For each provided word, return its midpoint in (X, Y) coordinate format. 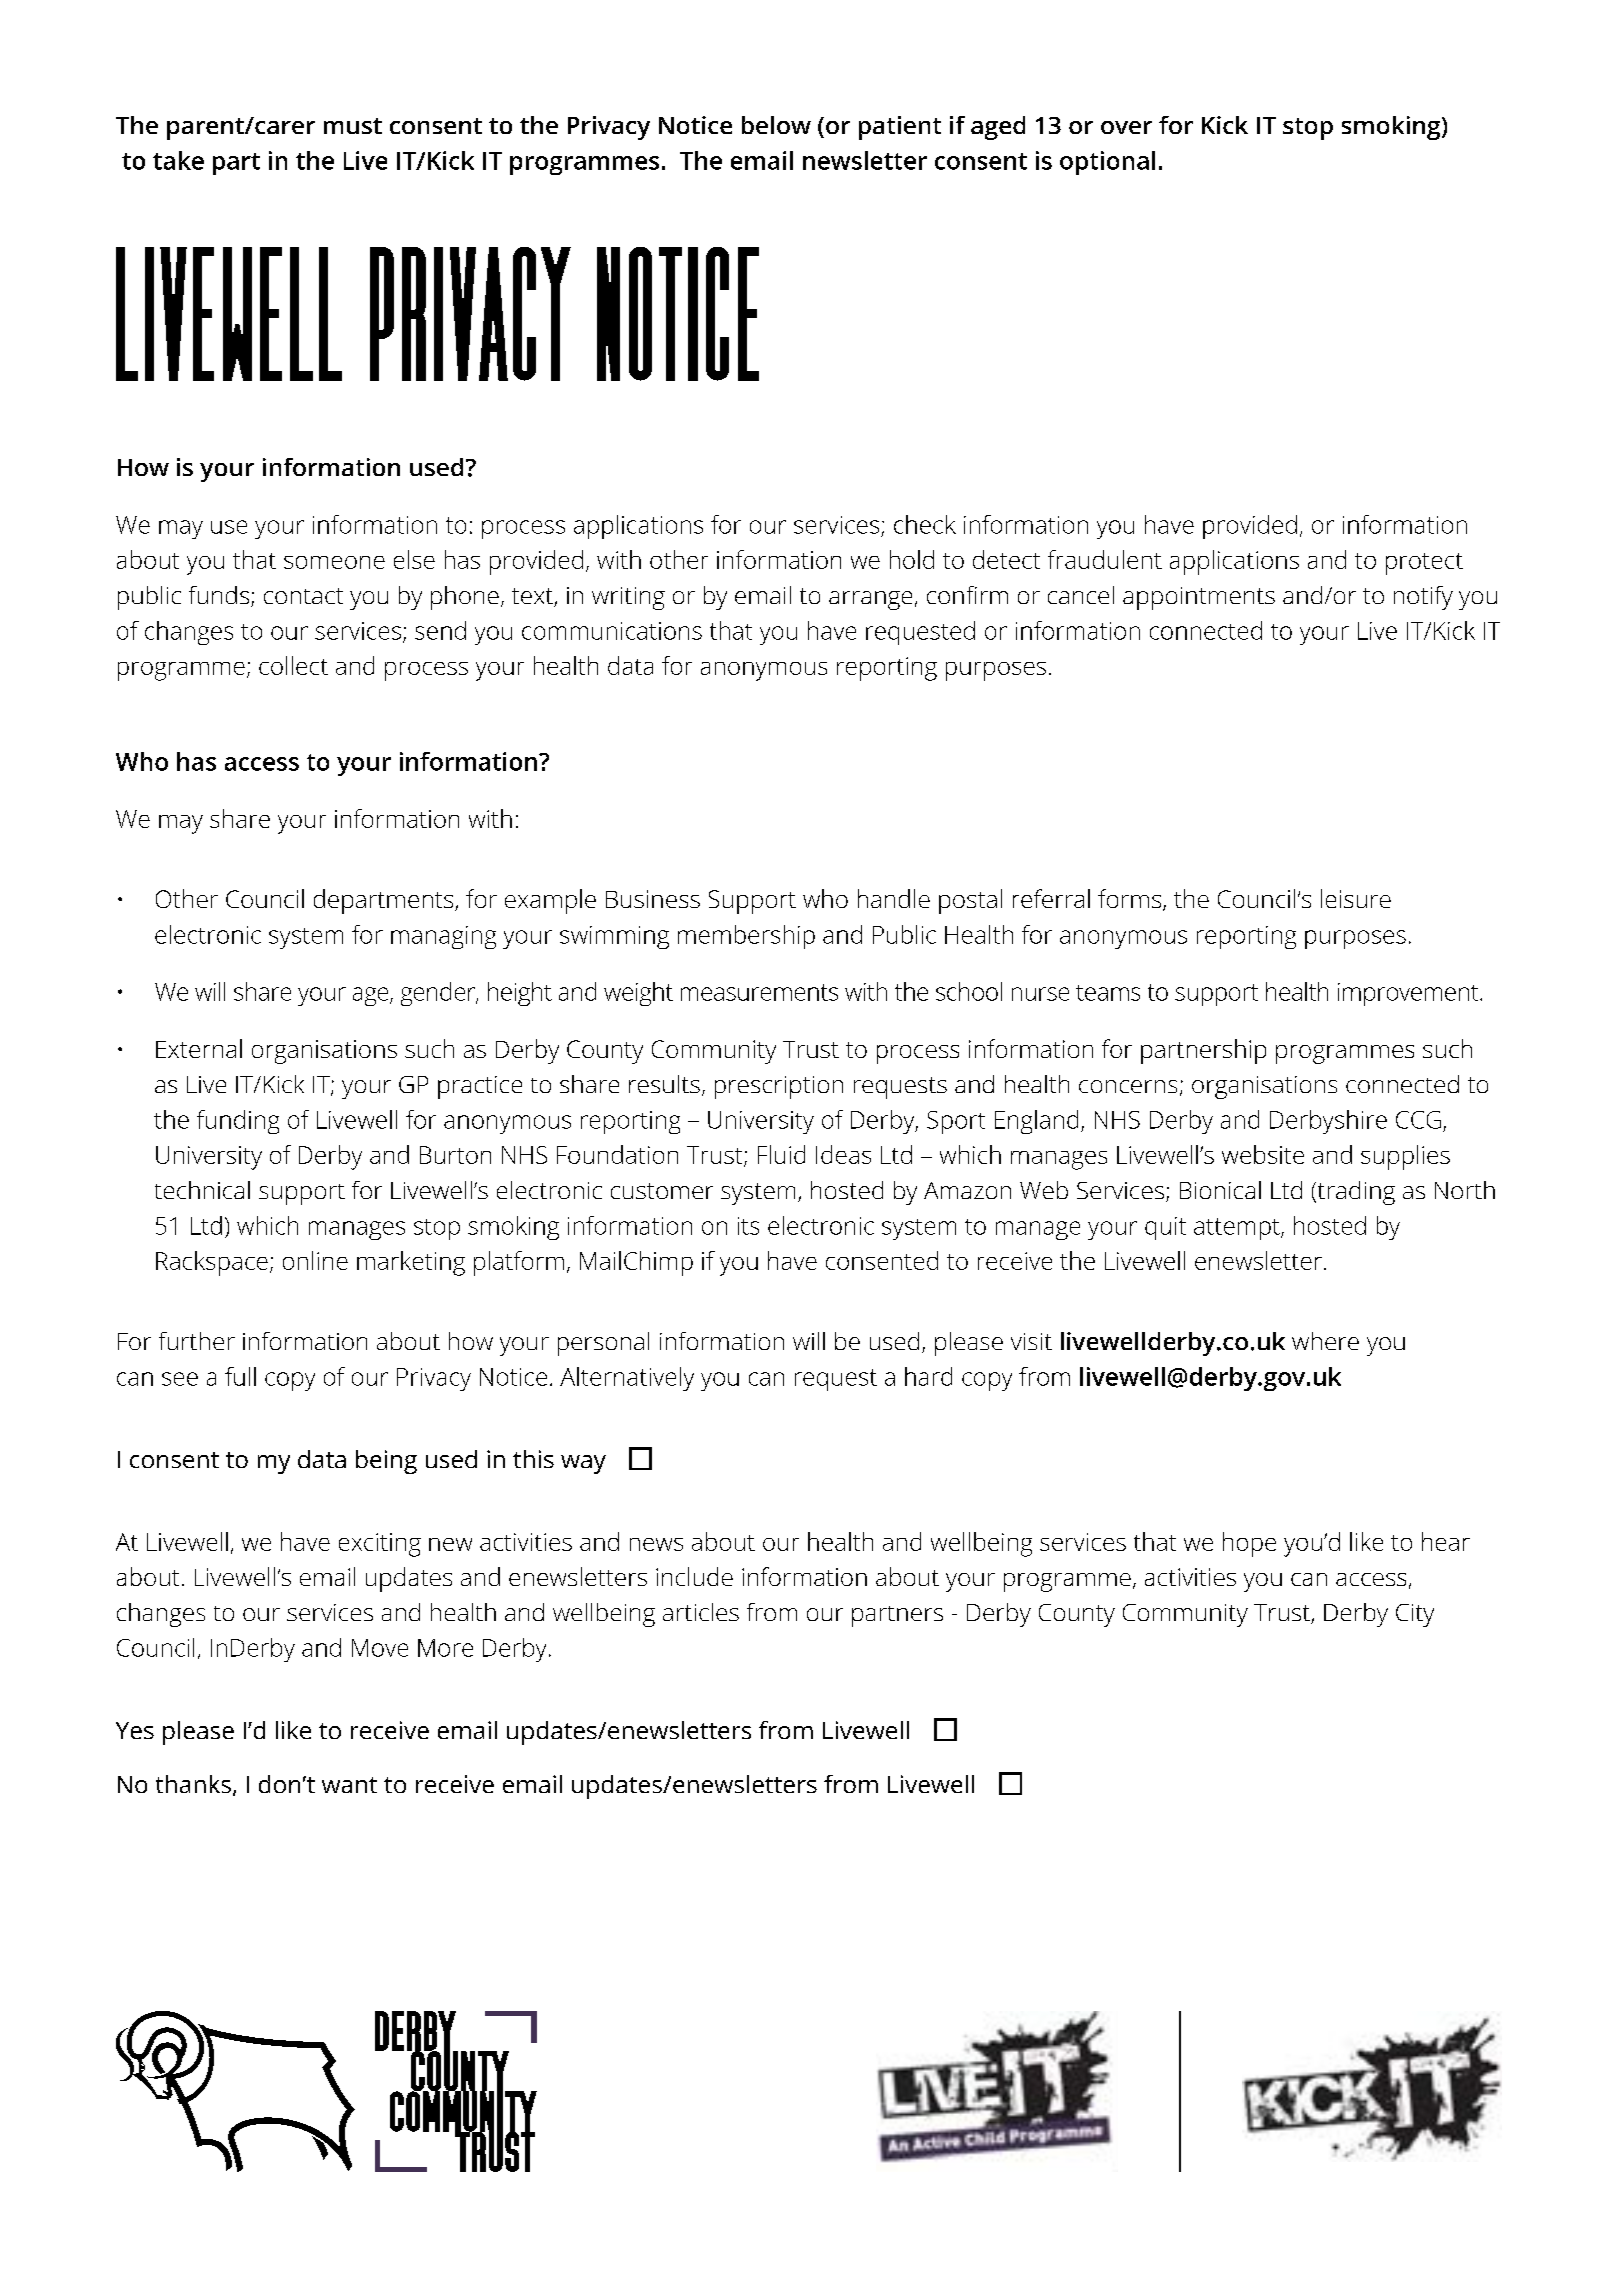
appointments (1199, 598)
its (748, 1226)
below (776, 125)
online (315, 1260)
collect (293, 665)
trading (1355, 1193)
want (349, 1785)
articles (701, 1612)
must (353, 126)
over (1126, 127)
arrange (870, 600)
